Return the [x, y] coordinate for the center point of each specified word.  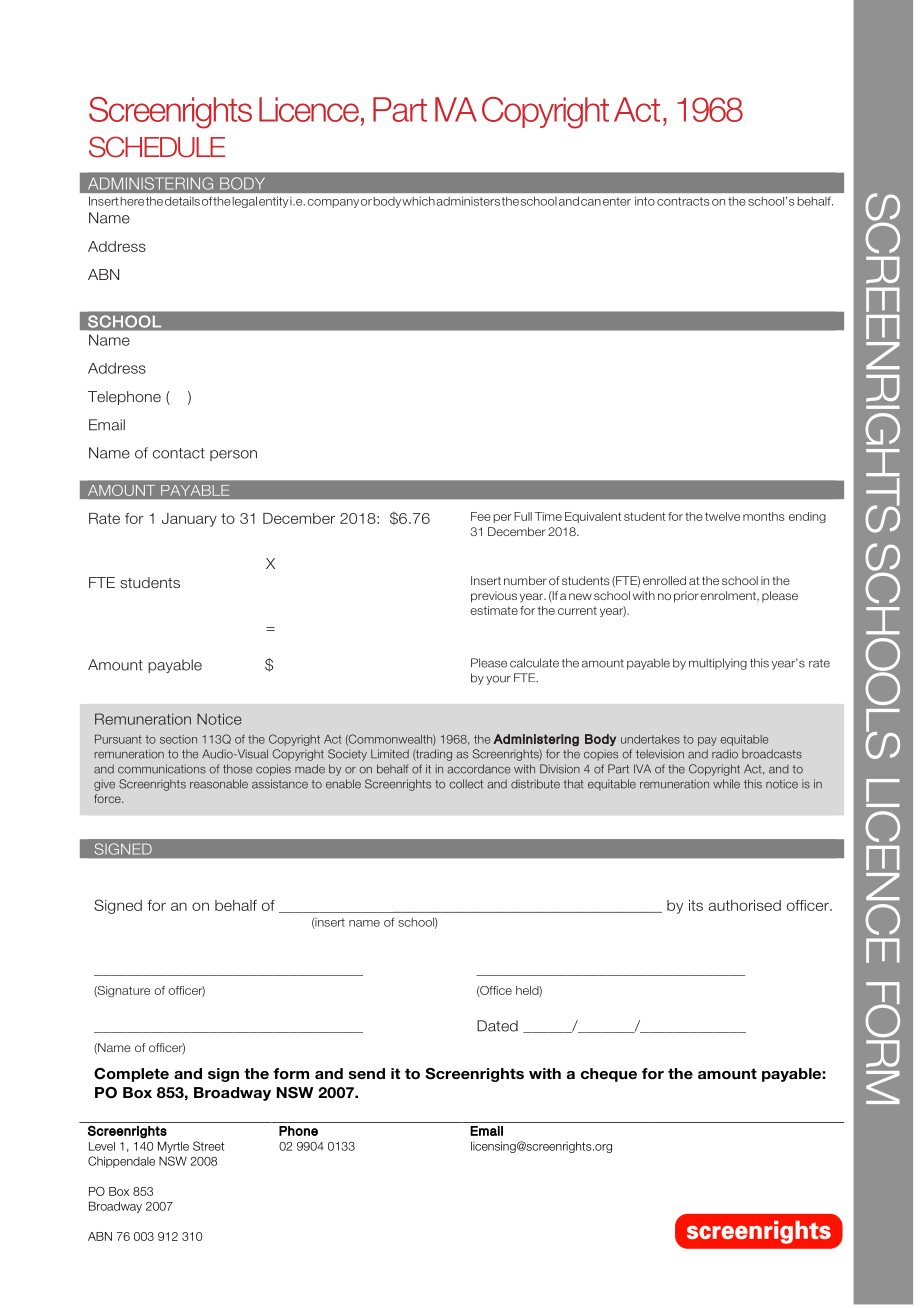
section [178, 739]
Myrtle [173, 1147]
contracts [683, 201]
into [645, 201]
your [498, 680]
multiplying [718, 664]
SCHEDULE [157, 147]
